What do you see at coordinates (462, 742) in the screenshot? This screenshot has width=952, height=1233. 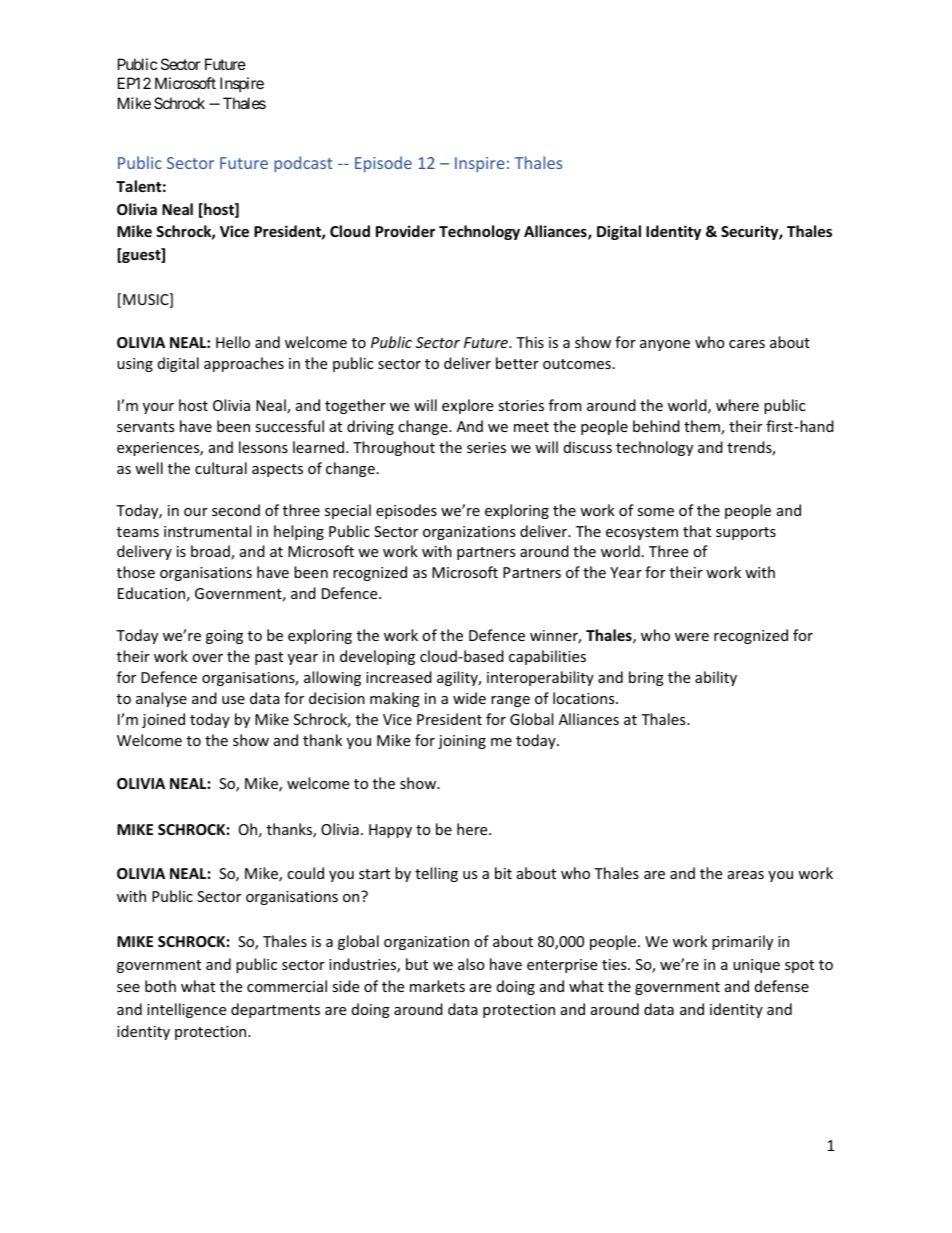 I see `joining` at bounding box center [462, 742].
